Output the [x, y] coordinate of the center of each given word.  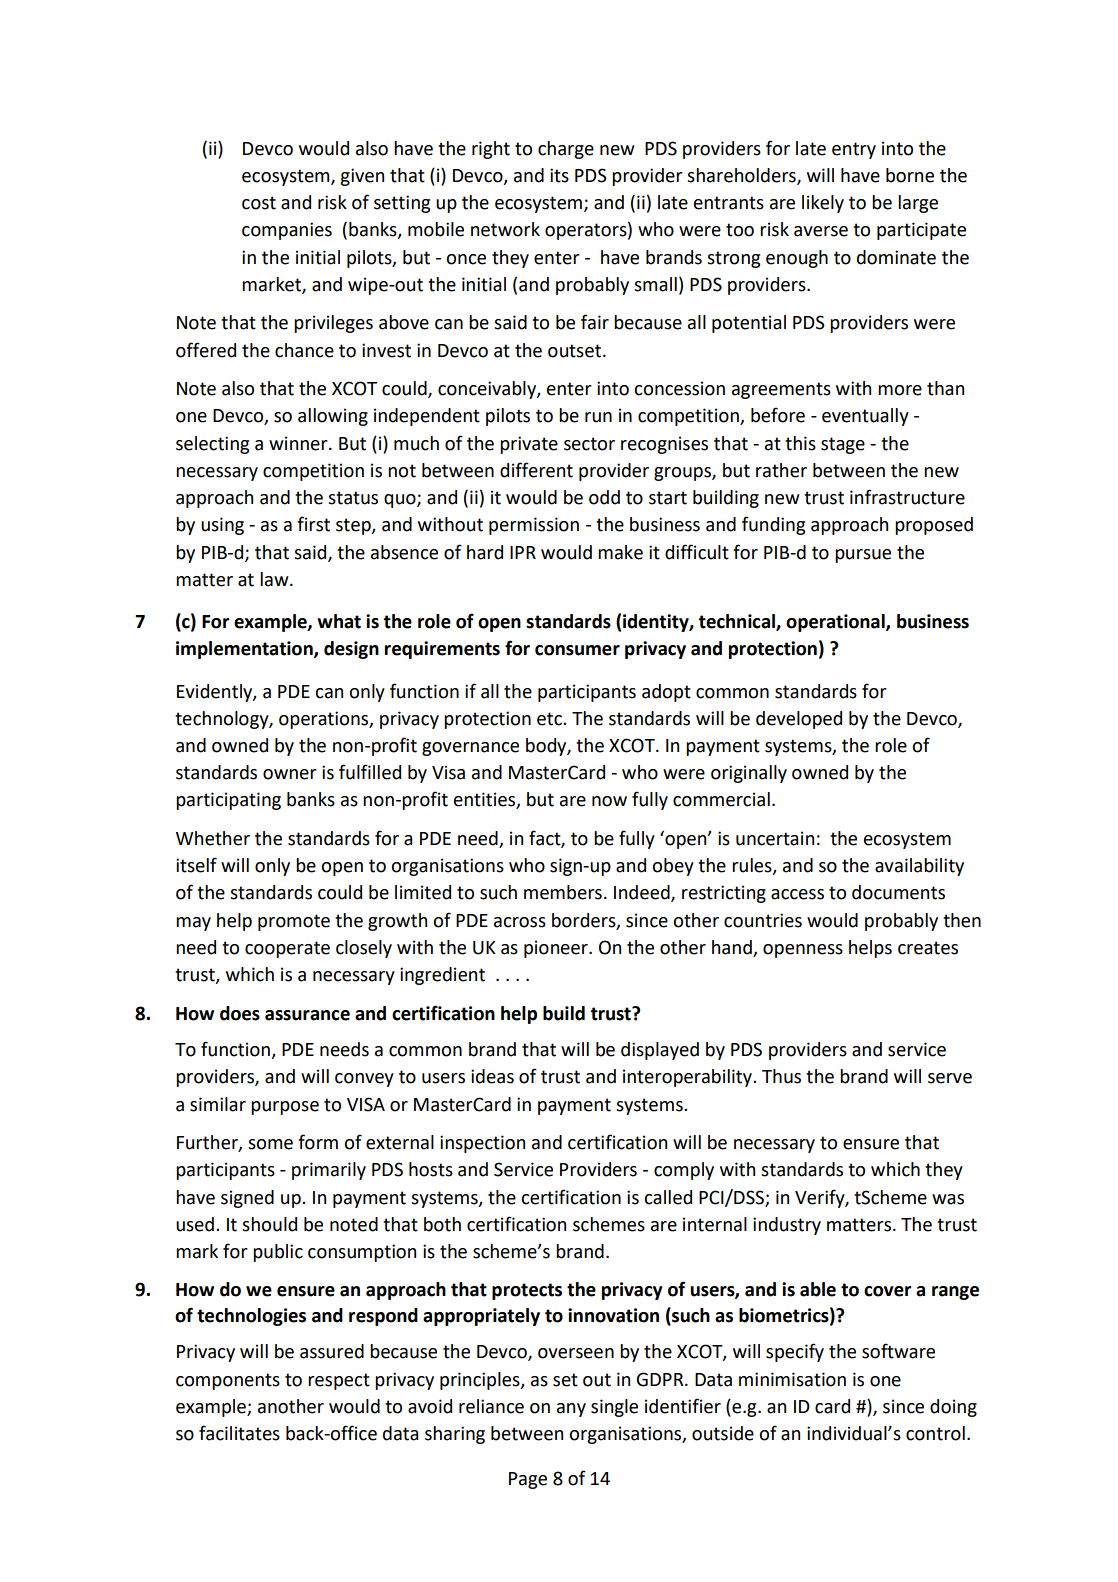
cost [259, 203]
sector [589, 444]
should [269, 1224]
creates [928, 948]
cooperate [287, 949]
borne [910, 175]
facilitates [239, 1433]
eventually [865, 417]
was [948, 1199]
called [668, 1197]
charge [566, 150]
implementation [245, 650]
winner [299, 443]
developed [799, 720]
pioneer [557, 949]
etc [550, 719]
